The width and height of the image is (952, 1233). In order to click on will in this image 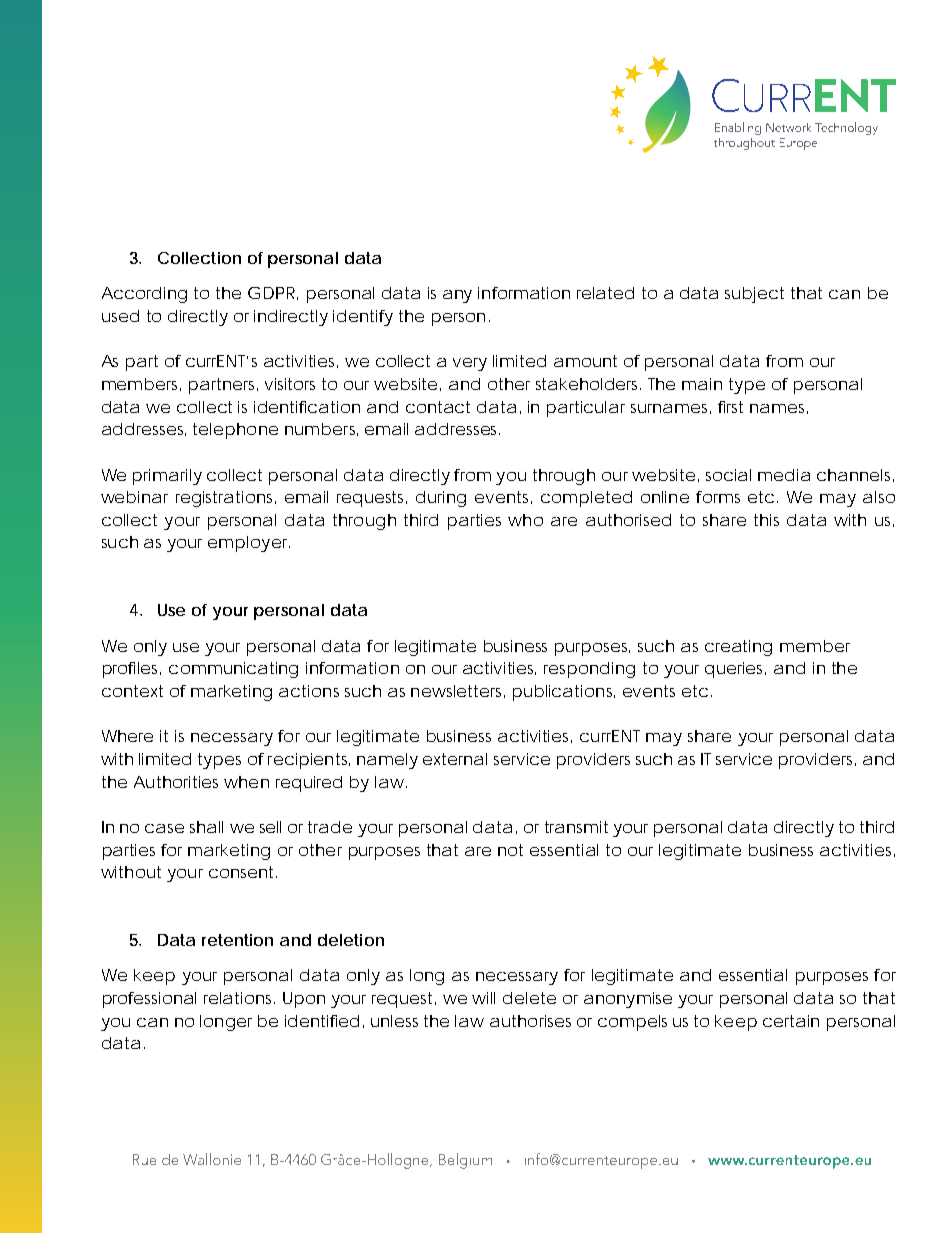, I will do `click(483, 998)`.
